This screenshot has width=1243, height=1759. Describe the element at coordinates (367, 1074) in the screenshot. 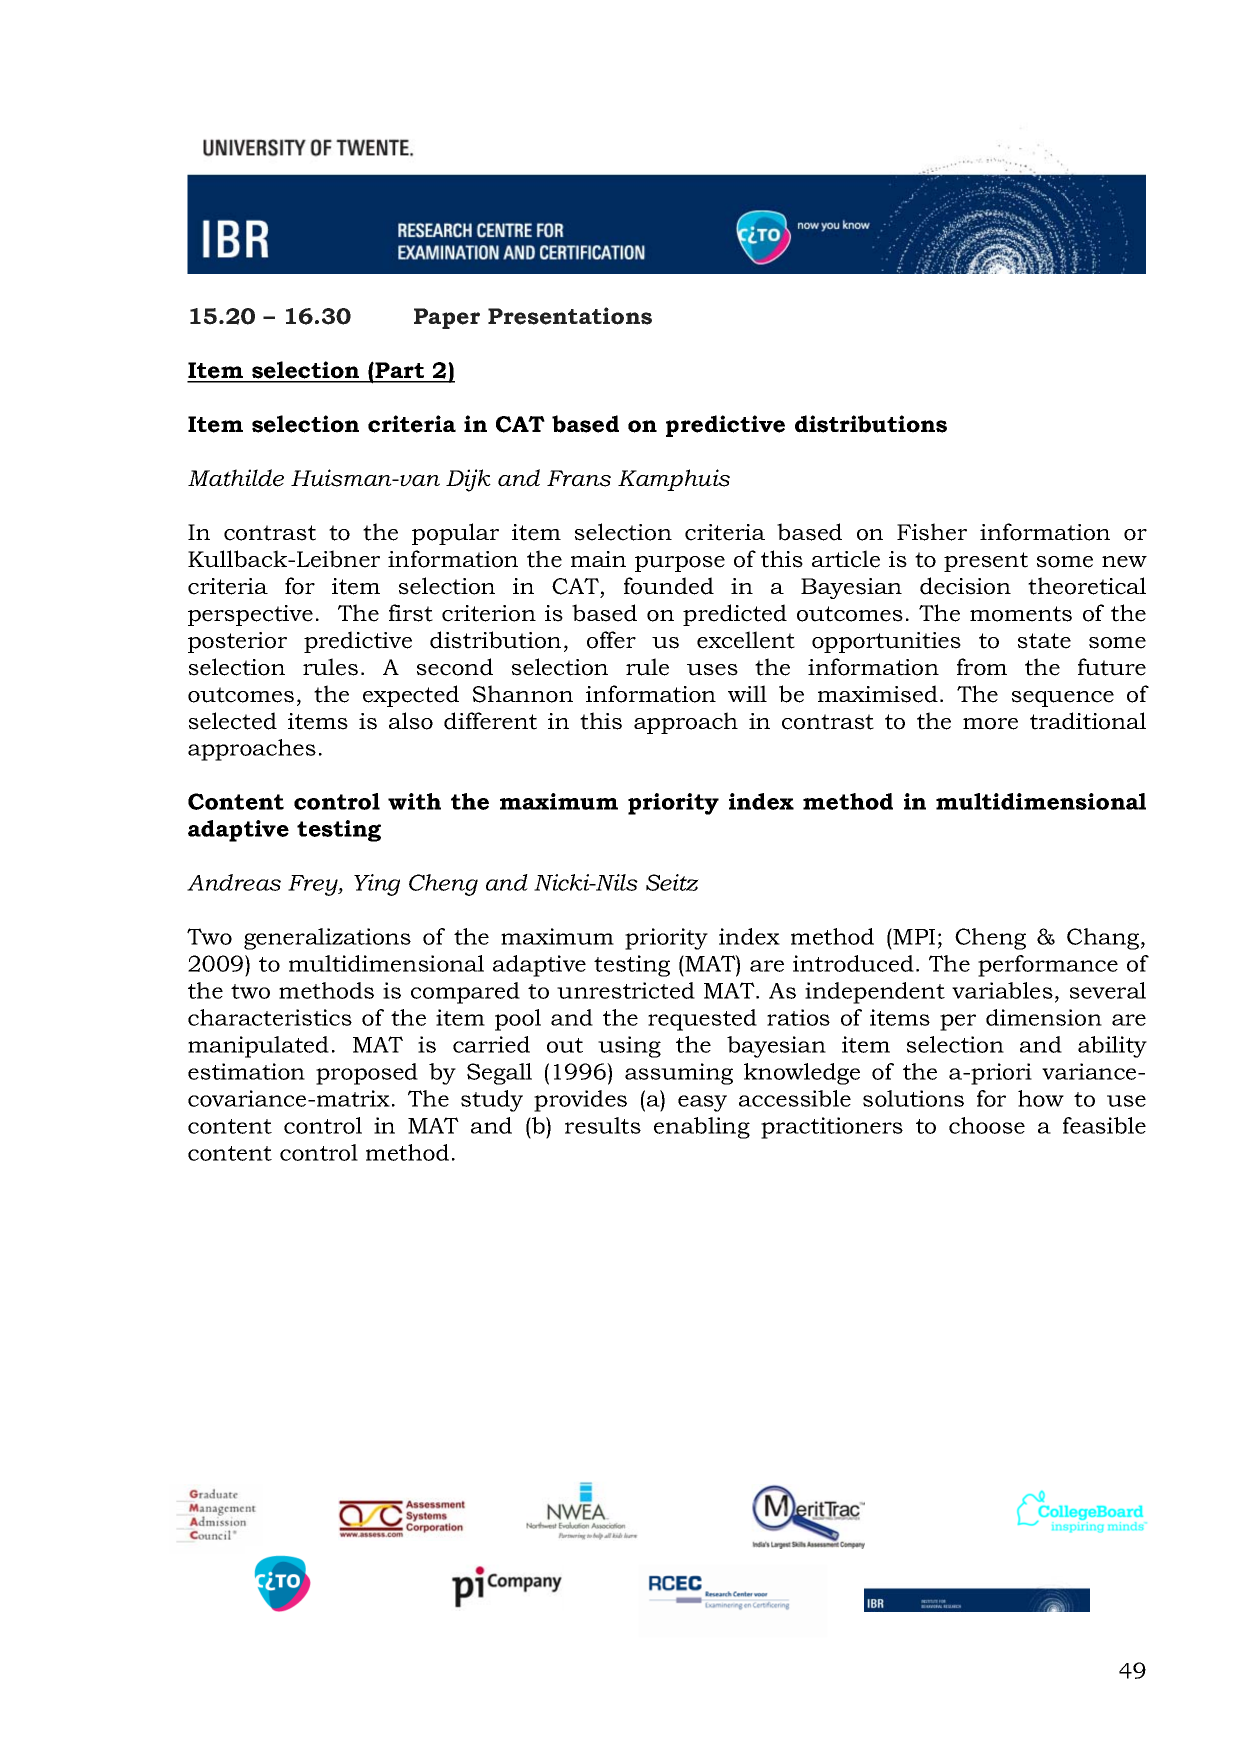

I see `proposed` at that location.
